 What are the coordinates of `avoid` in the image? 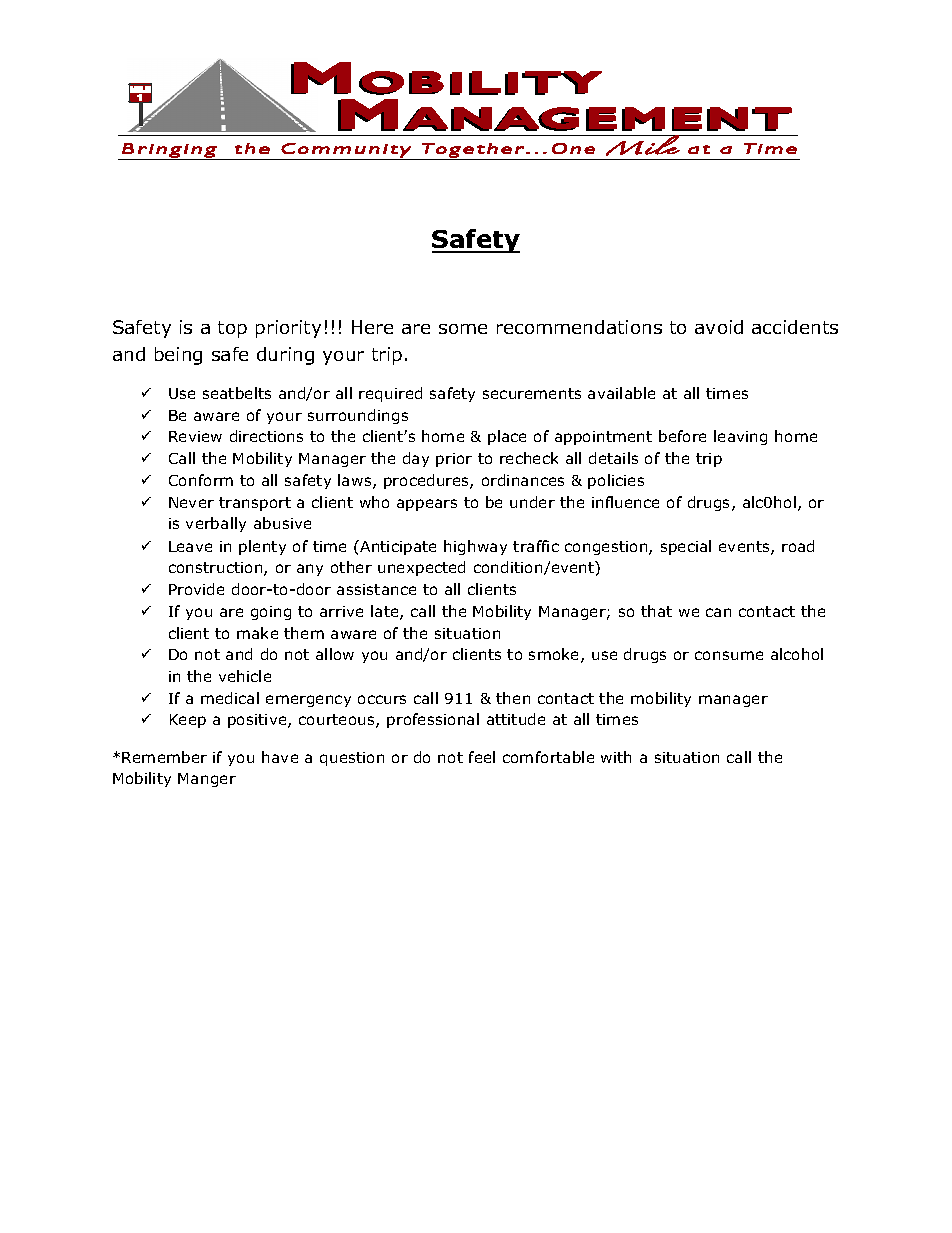 It's located at (719, 327).
